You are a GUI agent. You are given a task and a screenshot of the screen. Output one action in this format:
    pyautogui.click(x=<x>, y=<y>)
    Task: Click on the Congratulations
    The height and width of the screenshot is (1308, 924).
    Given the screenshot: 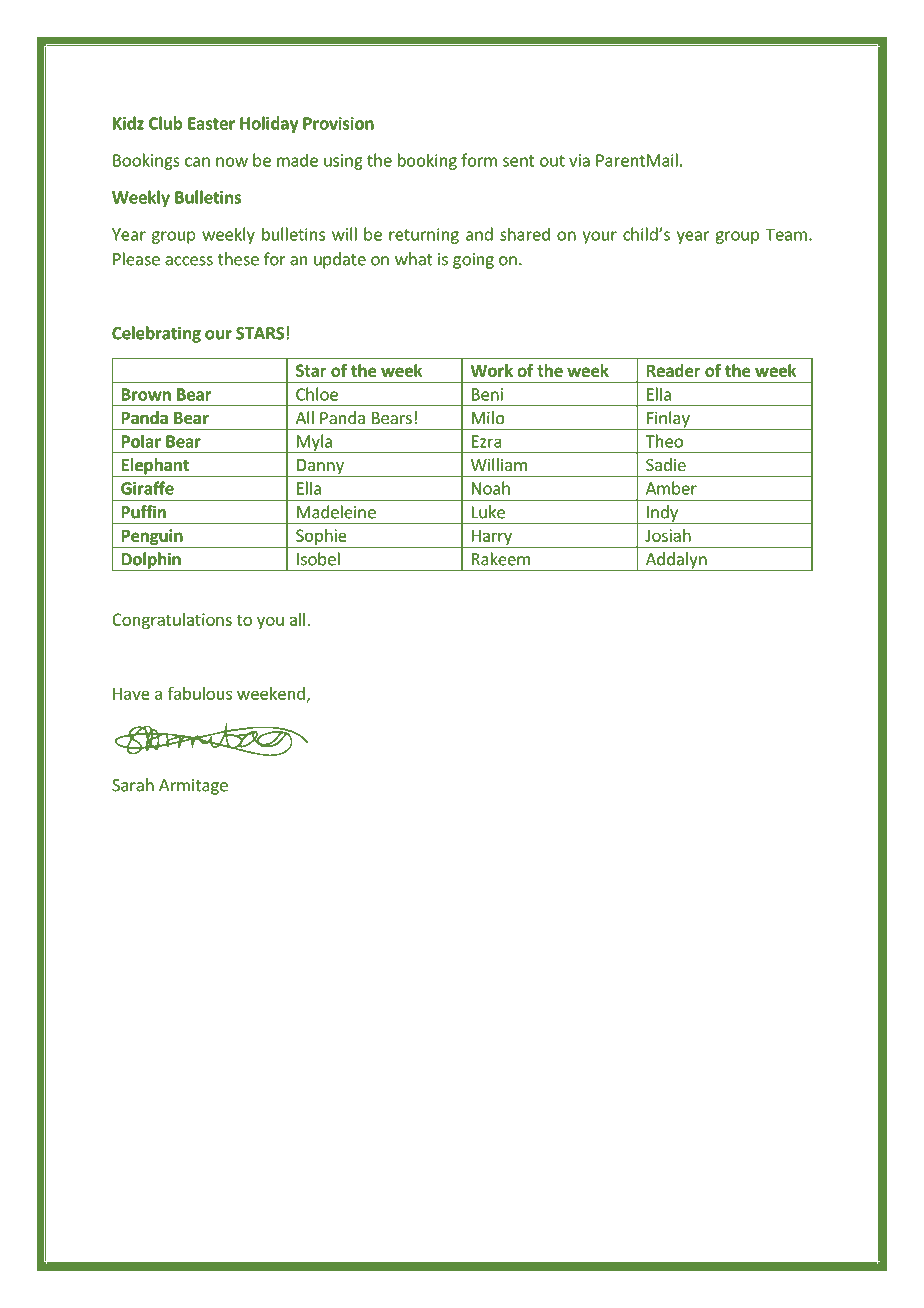 What is the action you would take?
    pyautogui.click(x=172, y=621)
